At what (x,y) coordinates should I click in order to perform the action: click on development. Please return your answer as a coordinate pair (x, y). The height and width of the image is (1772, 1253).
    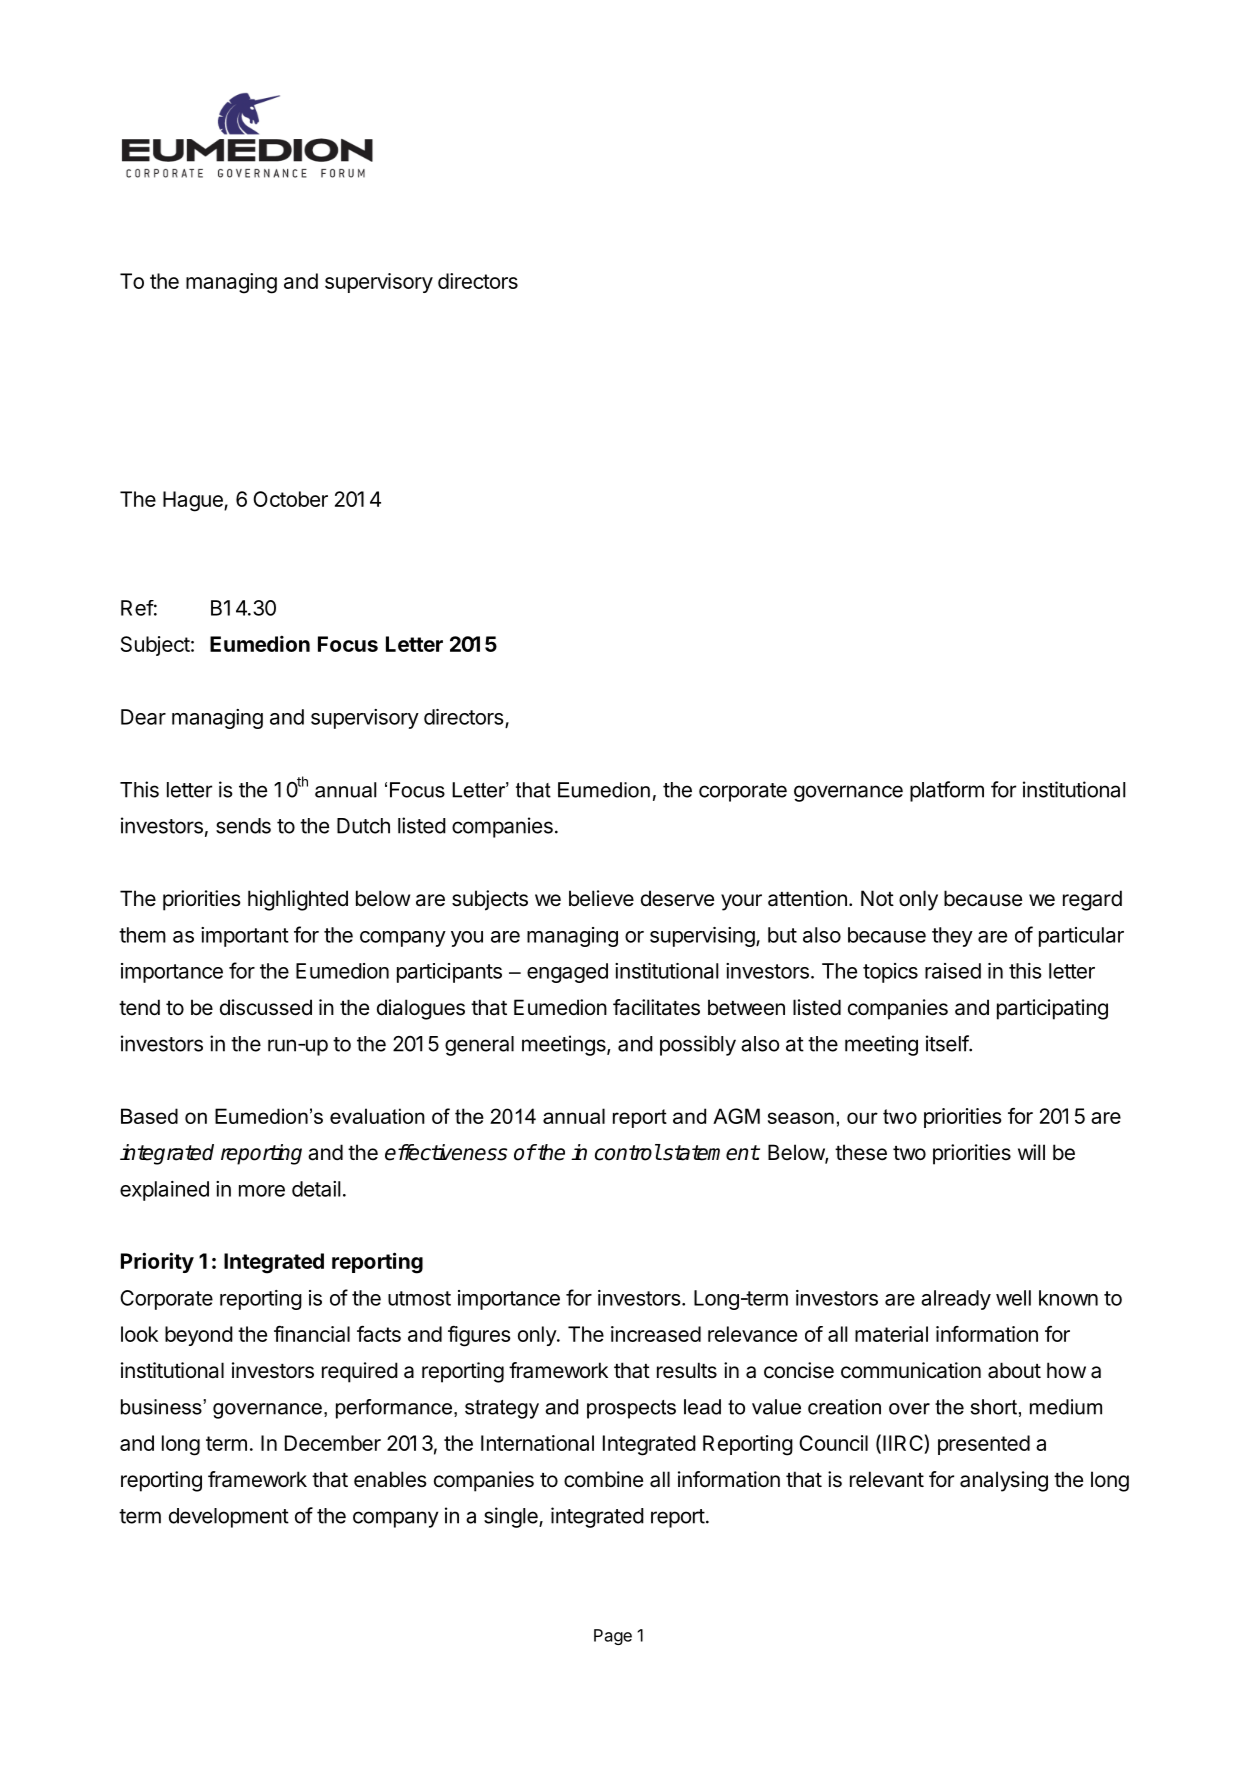
    Looking at the image, I should click on (229, 1518).
